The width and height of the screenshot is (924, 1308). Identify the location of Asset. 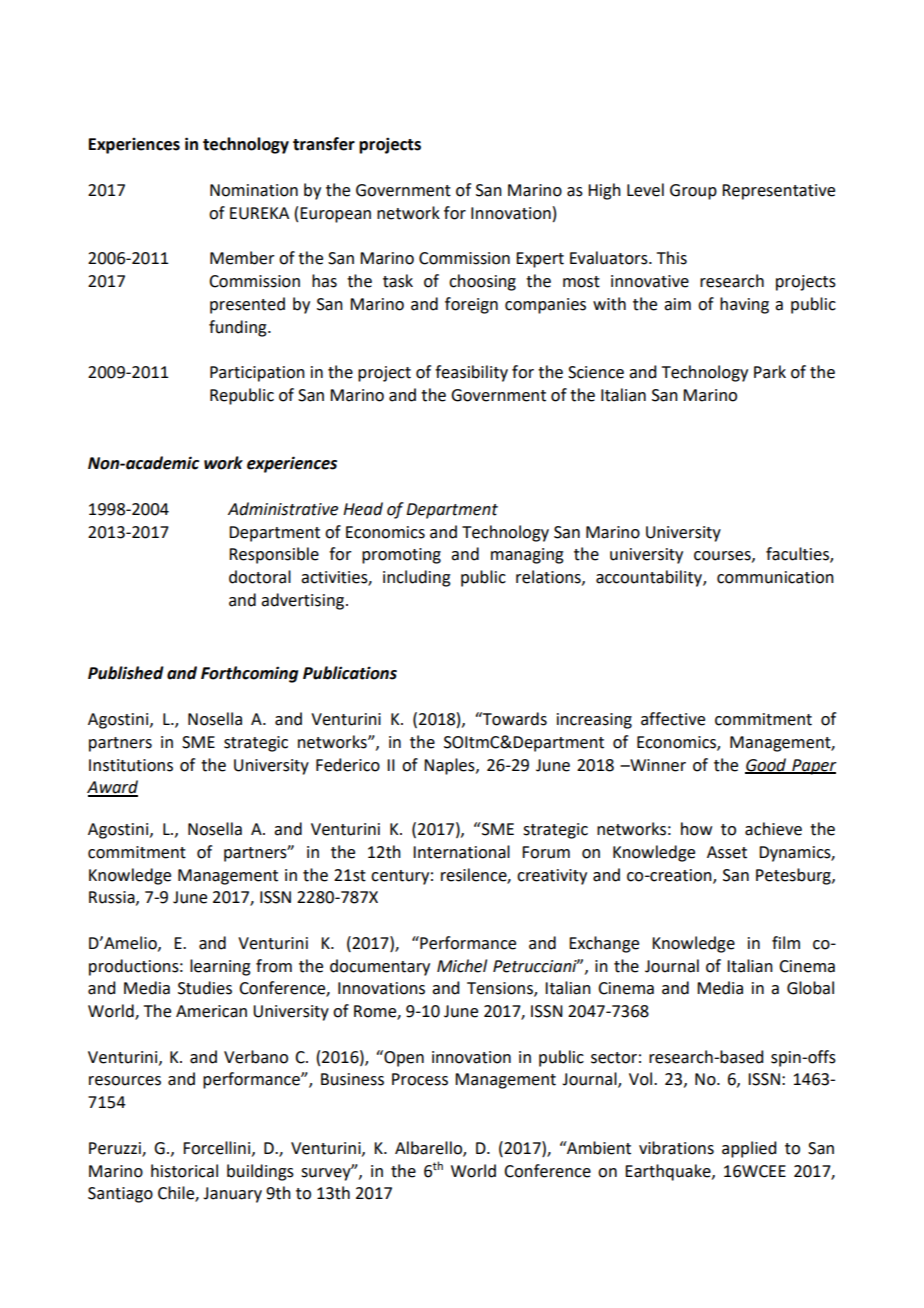
(727, 852).
